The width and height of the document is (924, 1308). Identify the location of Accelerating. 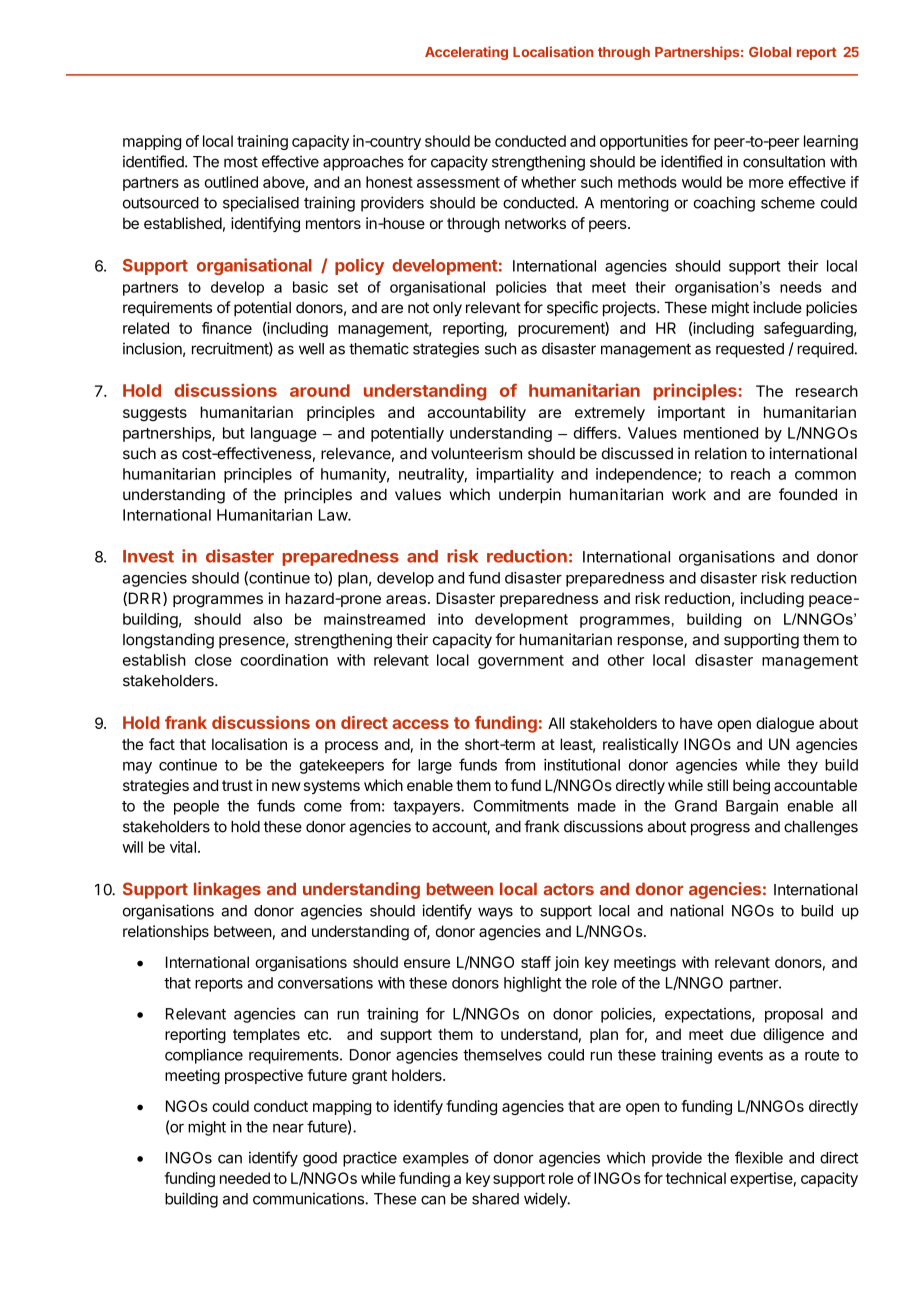
(466, 53).
